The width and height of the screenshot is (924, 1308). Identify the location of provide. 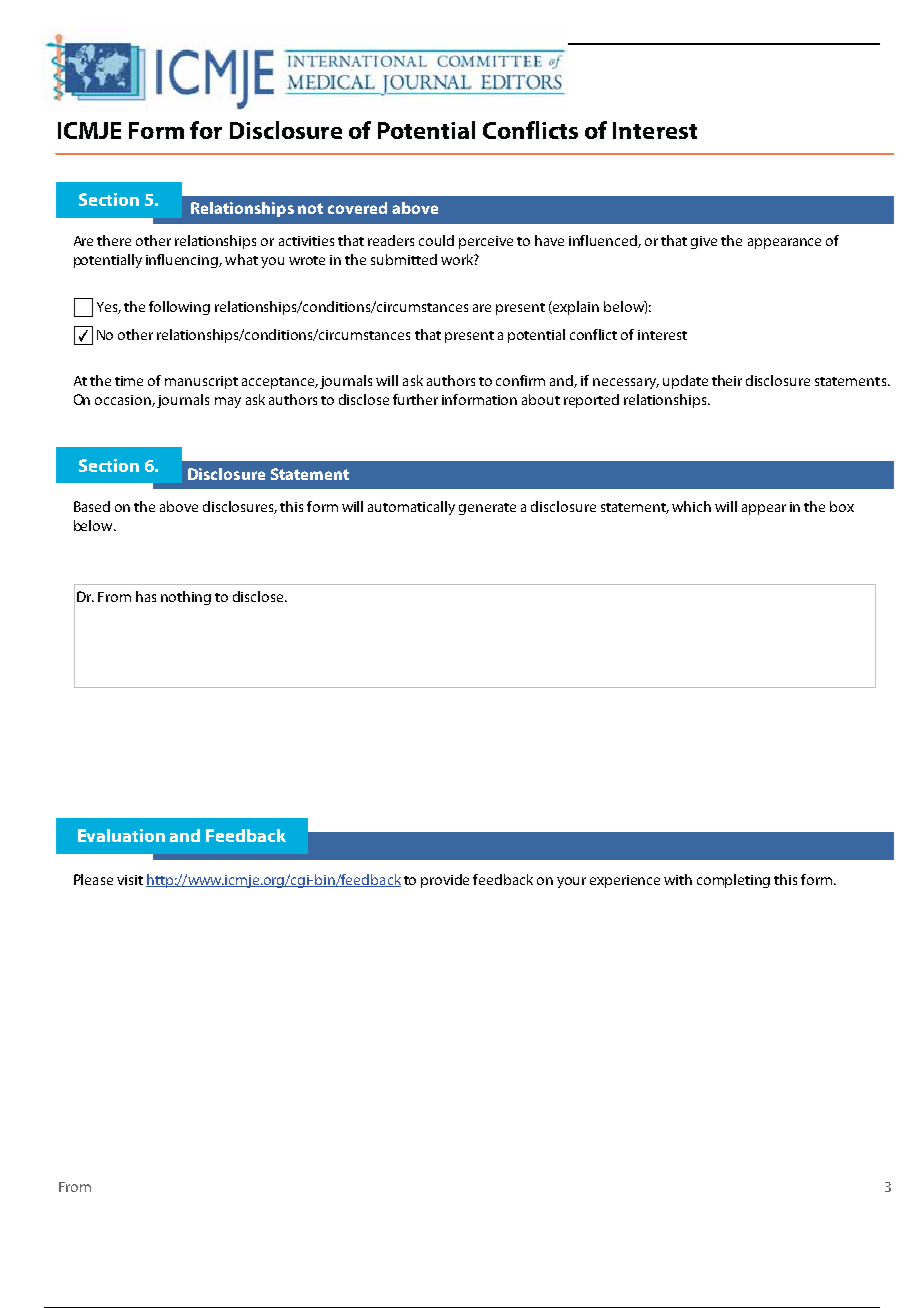
(445, 881).
